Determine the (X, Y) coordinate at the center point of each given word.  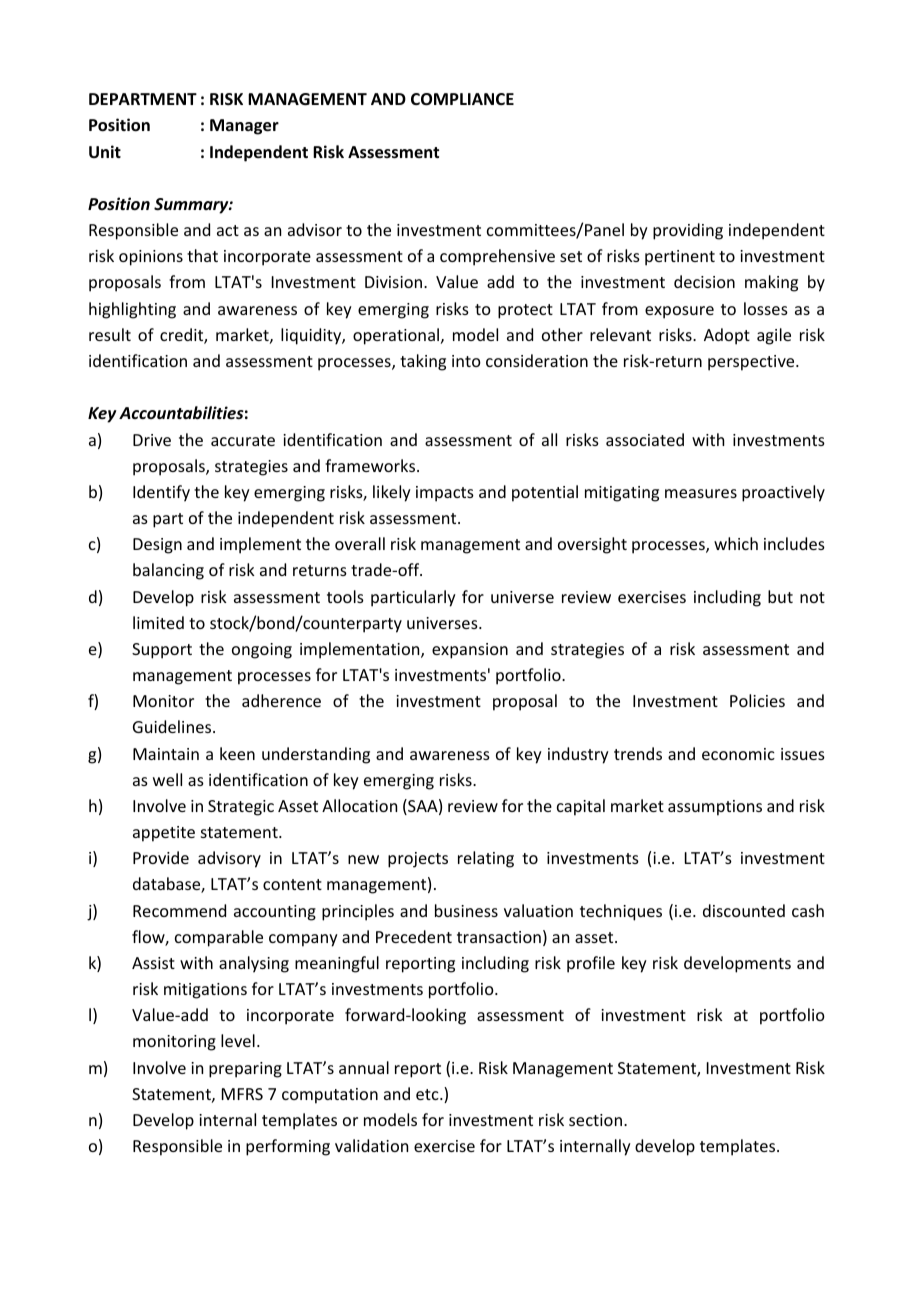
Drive (152, 440)
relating (486, 859)
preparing (245, 1070)
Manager (244, 127)
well (167, 779)
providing (688, 231)
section (595, 1120)
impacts (445, 494)
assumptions (715, 808)
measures (701, 493)
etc (428, 1094)
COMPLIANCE (462, 99)
